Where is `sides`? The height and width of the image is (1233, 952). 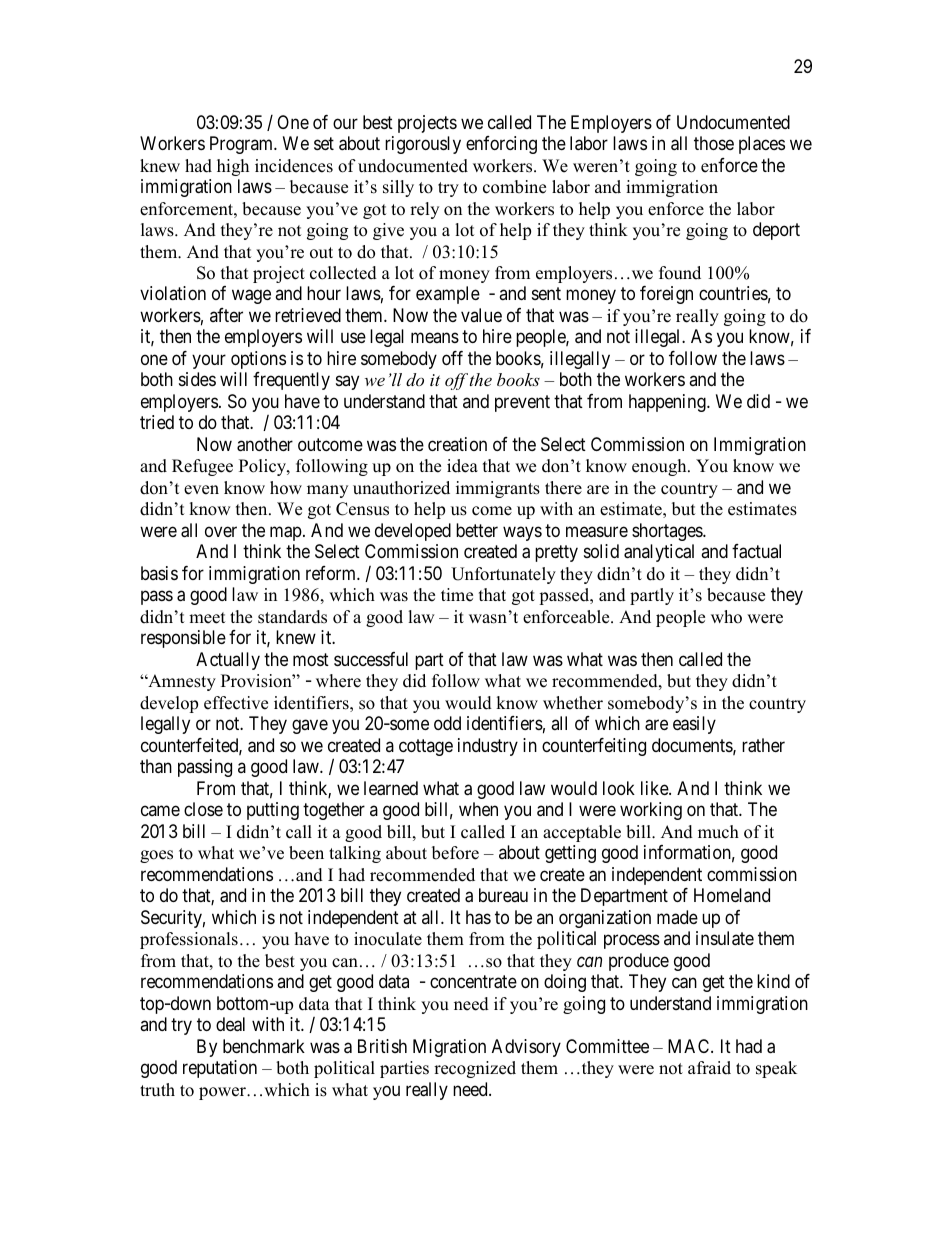
sides is located at coordinates (197, 379).
